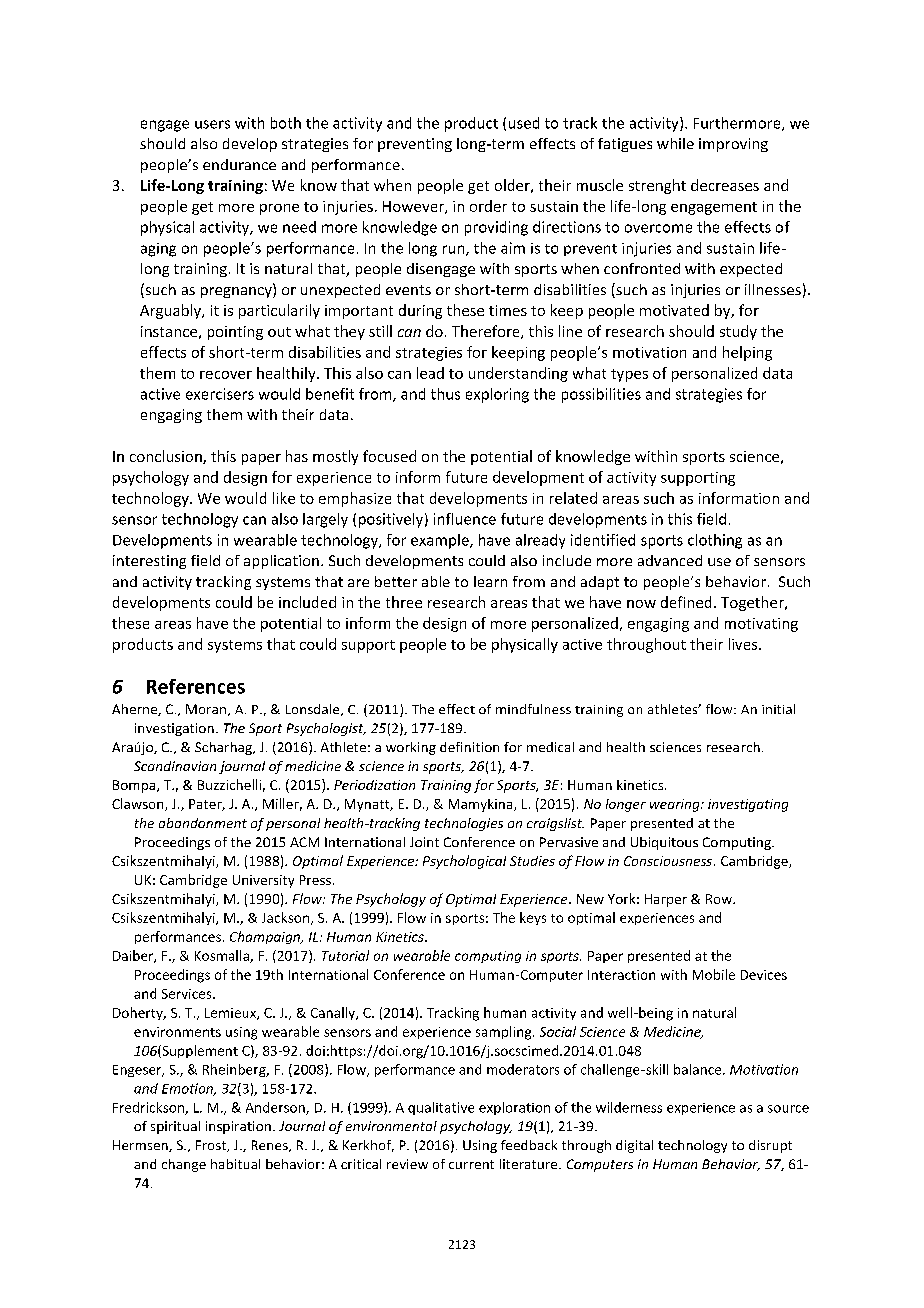  I want to click on improving, so click(733, 145).
